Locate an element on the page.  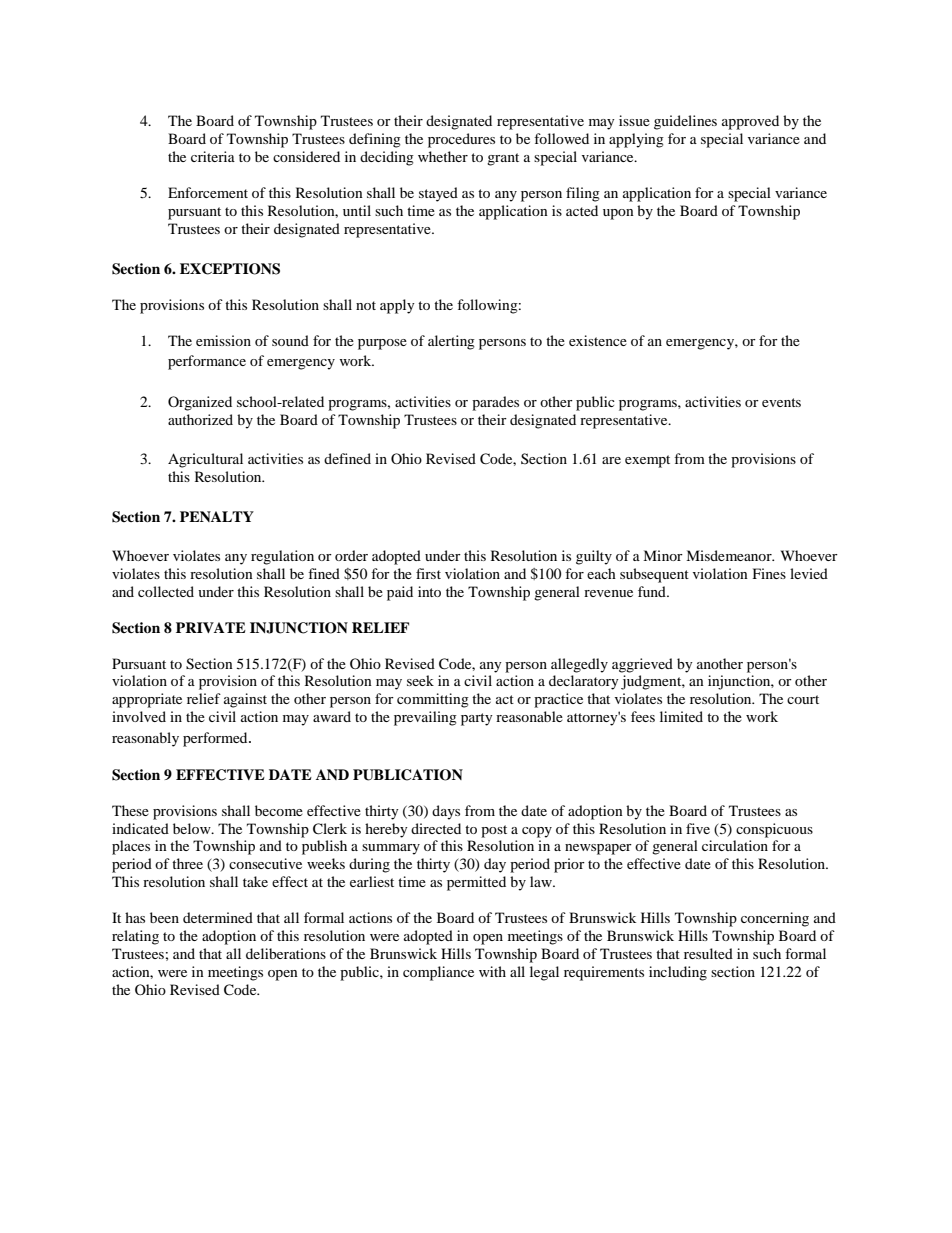
procedures is located at coordinates (461, 140).
